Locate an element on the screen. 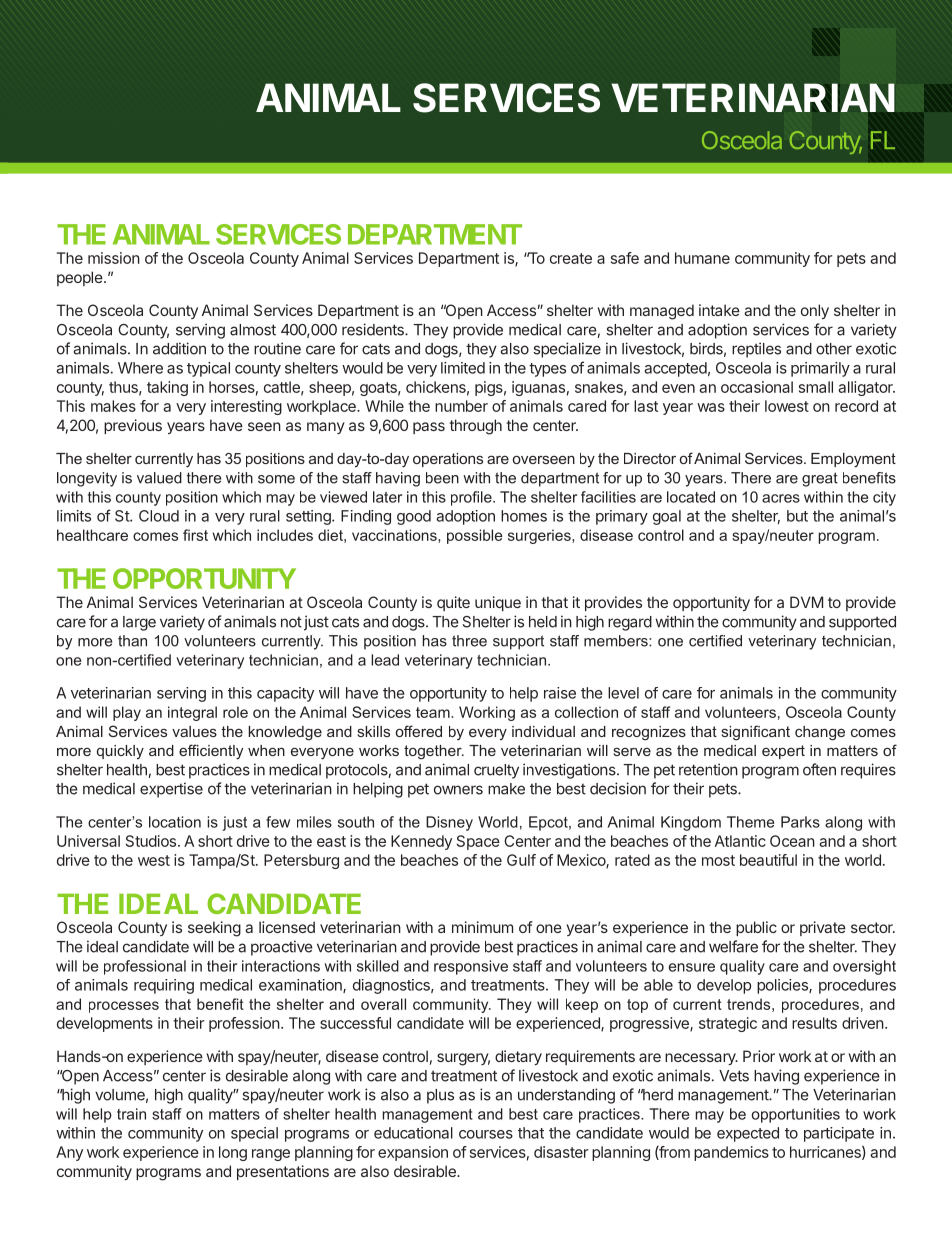 Image resolution: width=952 pixels, height=1233 pixels. expected is located at coordinates (748, 1134).
